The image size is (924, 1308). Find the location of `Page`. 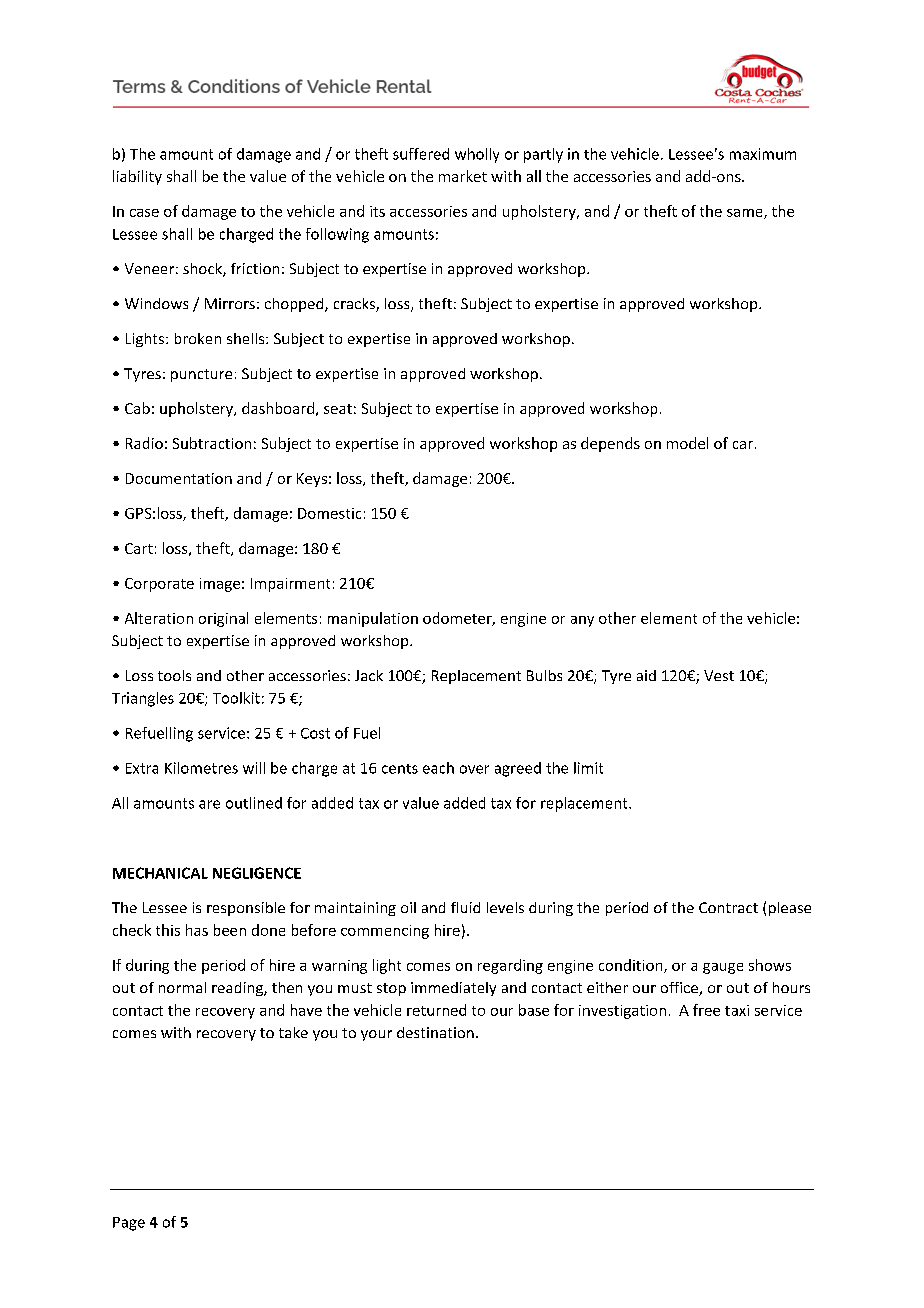

Page is located at coordinates (129, 1224).
